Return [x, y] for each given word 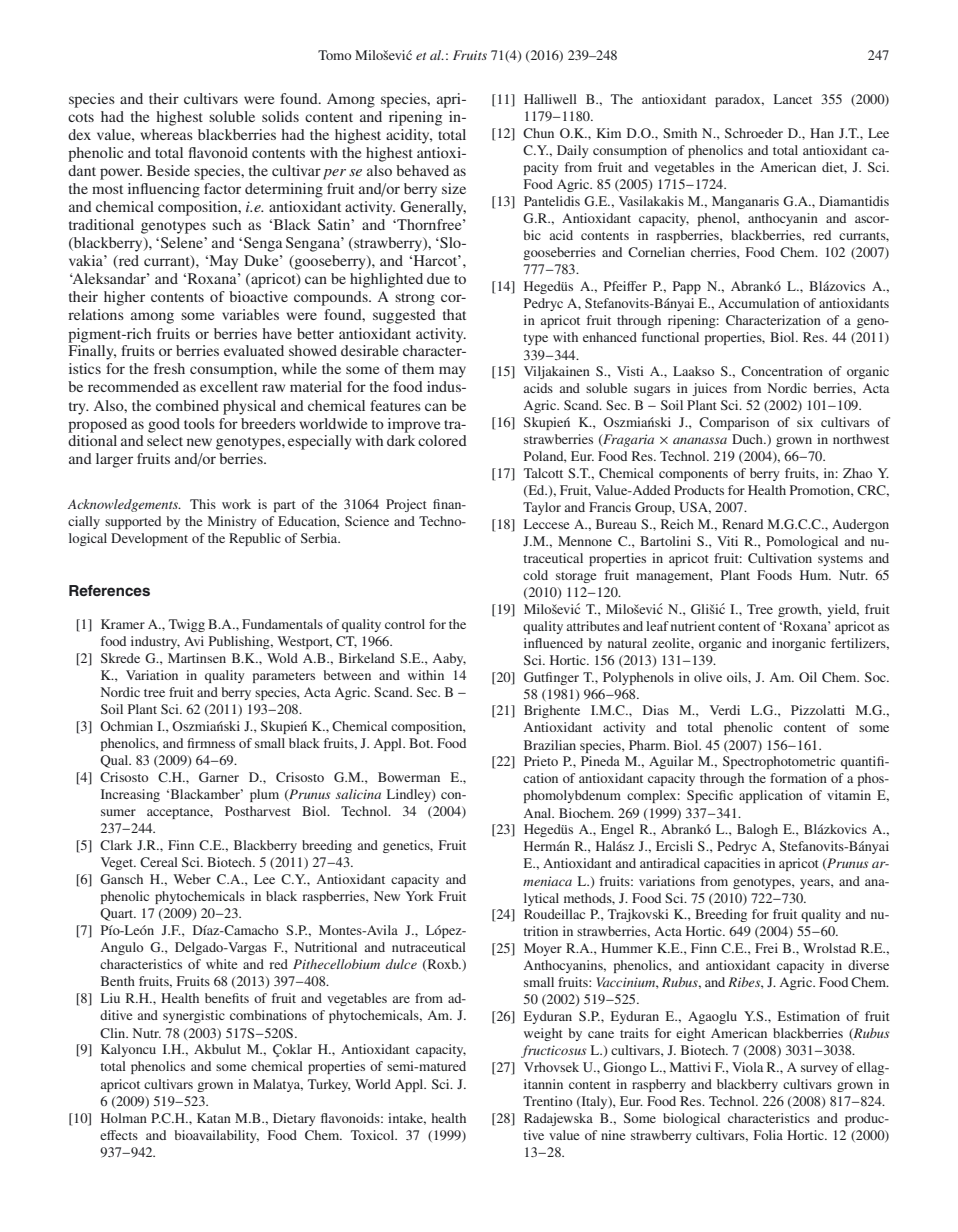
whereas [166, 134]
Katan [214, 1118]
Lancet [793, 99]
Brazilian [550, 745]
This [203, 504]
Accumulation [758, 303]
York [420, 896]
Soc [876, 677]
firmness [211, 743]
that [454, 314]
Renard [742, 524]
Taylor [542, 508]
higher [124, 298]
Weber [192, 879]
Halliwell [550, 99]
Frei [766, 948]
